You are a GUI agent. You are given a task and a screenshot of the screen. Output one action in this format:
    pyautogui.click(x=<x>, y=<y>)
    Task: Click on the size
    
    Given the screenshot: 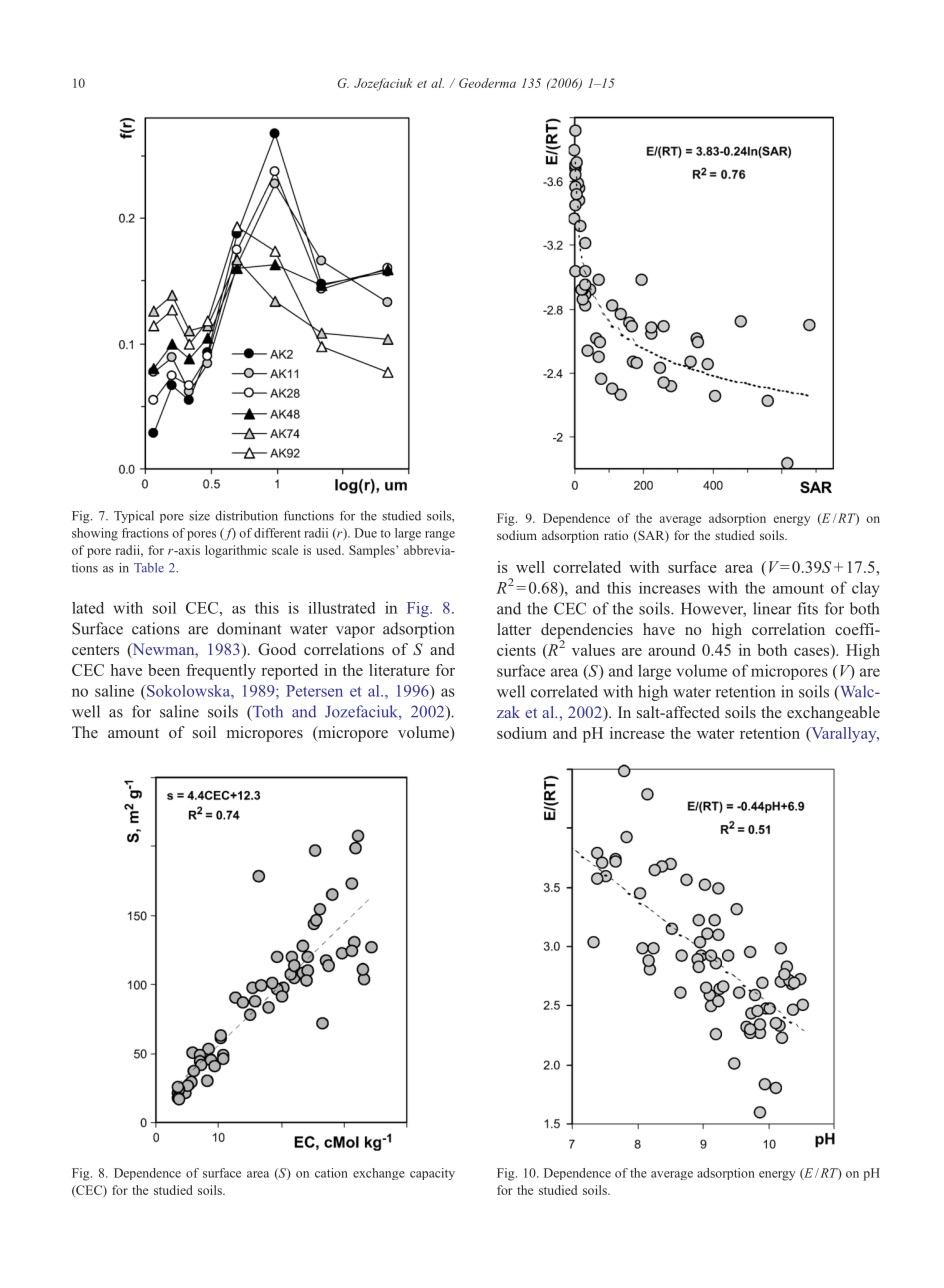 What is the action you would take?
    pyautogui.click(x=199, y=516)
